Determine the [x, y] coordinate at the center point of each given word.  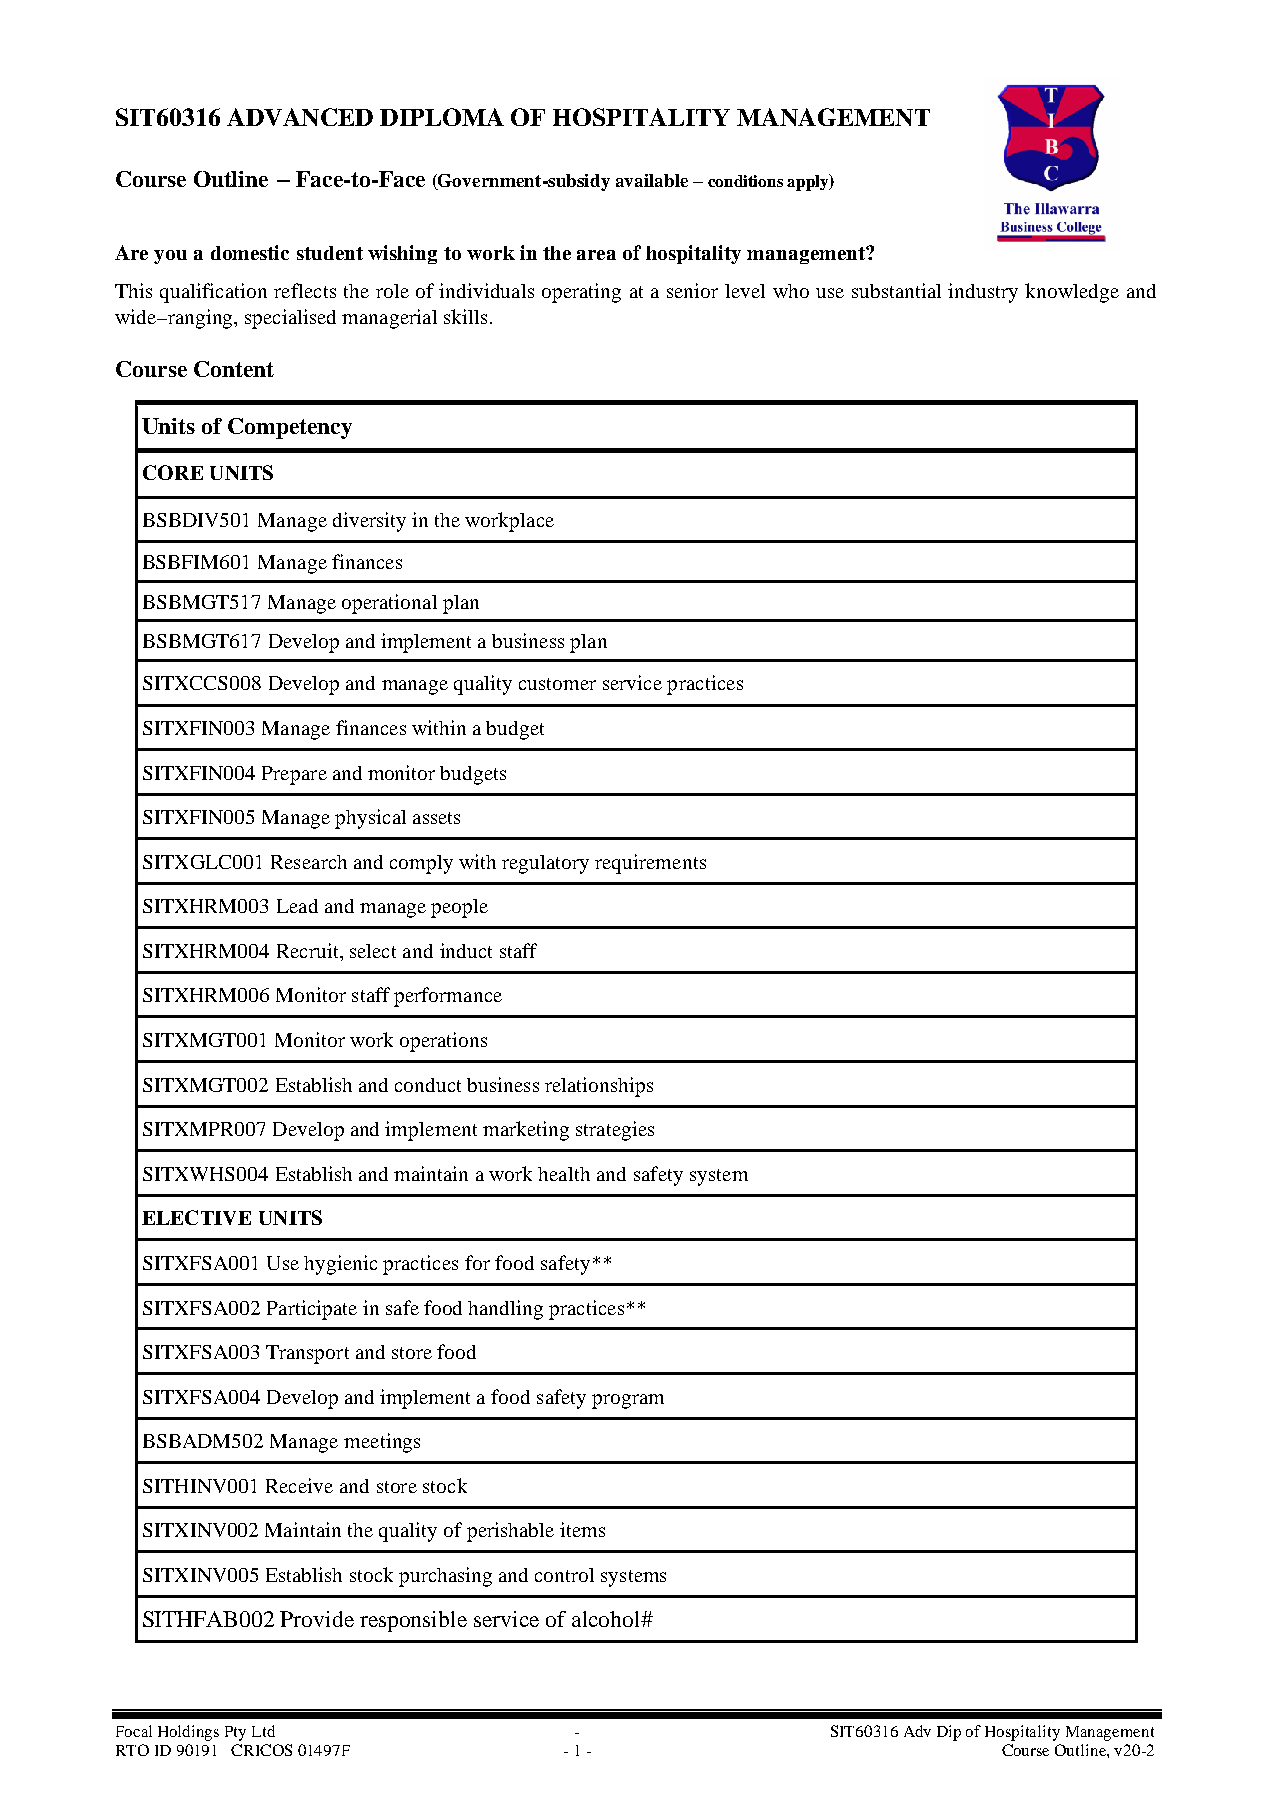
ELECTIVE [196, 1217]
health [564, 1174]
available [652, 180]
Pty [235, 1733]
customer [557, 684]
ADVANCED [300, 117]
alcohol [607, 1619]
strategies [615, 1131]
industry [983, 293]
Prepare [294, 775]
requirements [650, 864]
